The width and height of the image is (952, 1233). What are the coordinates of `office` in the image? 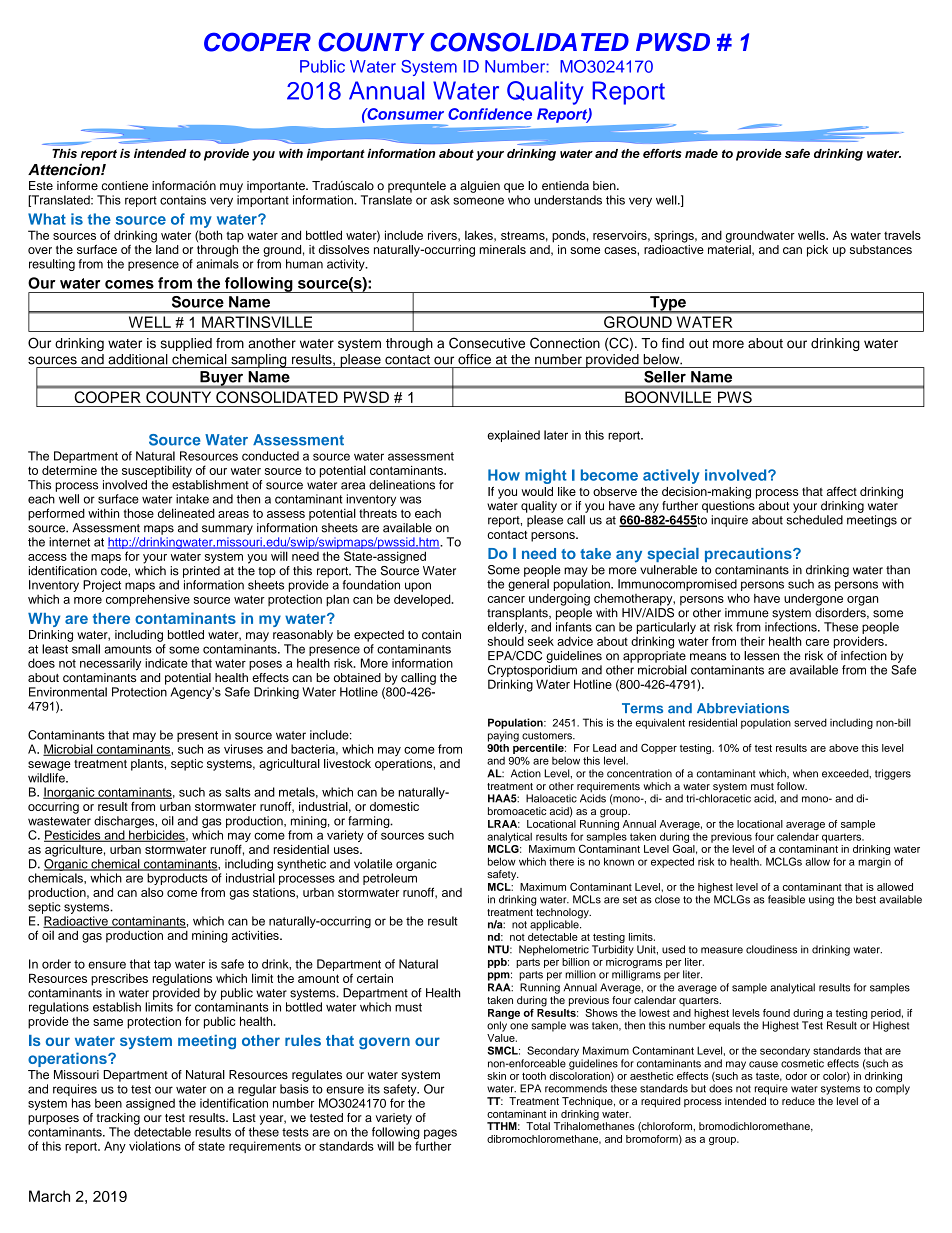 It's located at (474, 359).
